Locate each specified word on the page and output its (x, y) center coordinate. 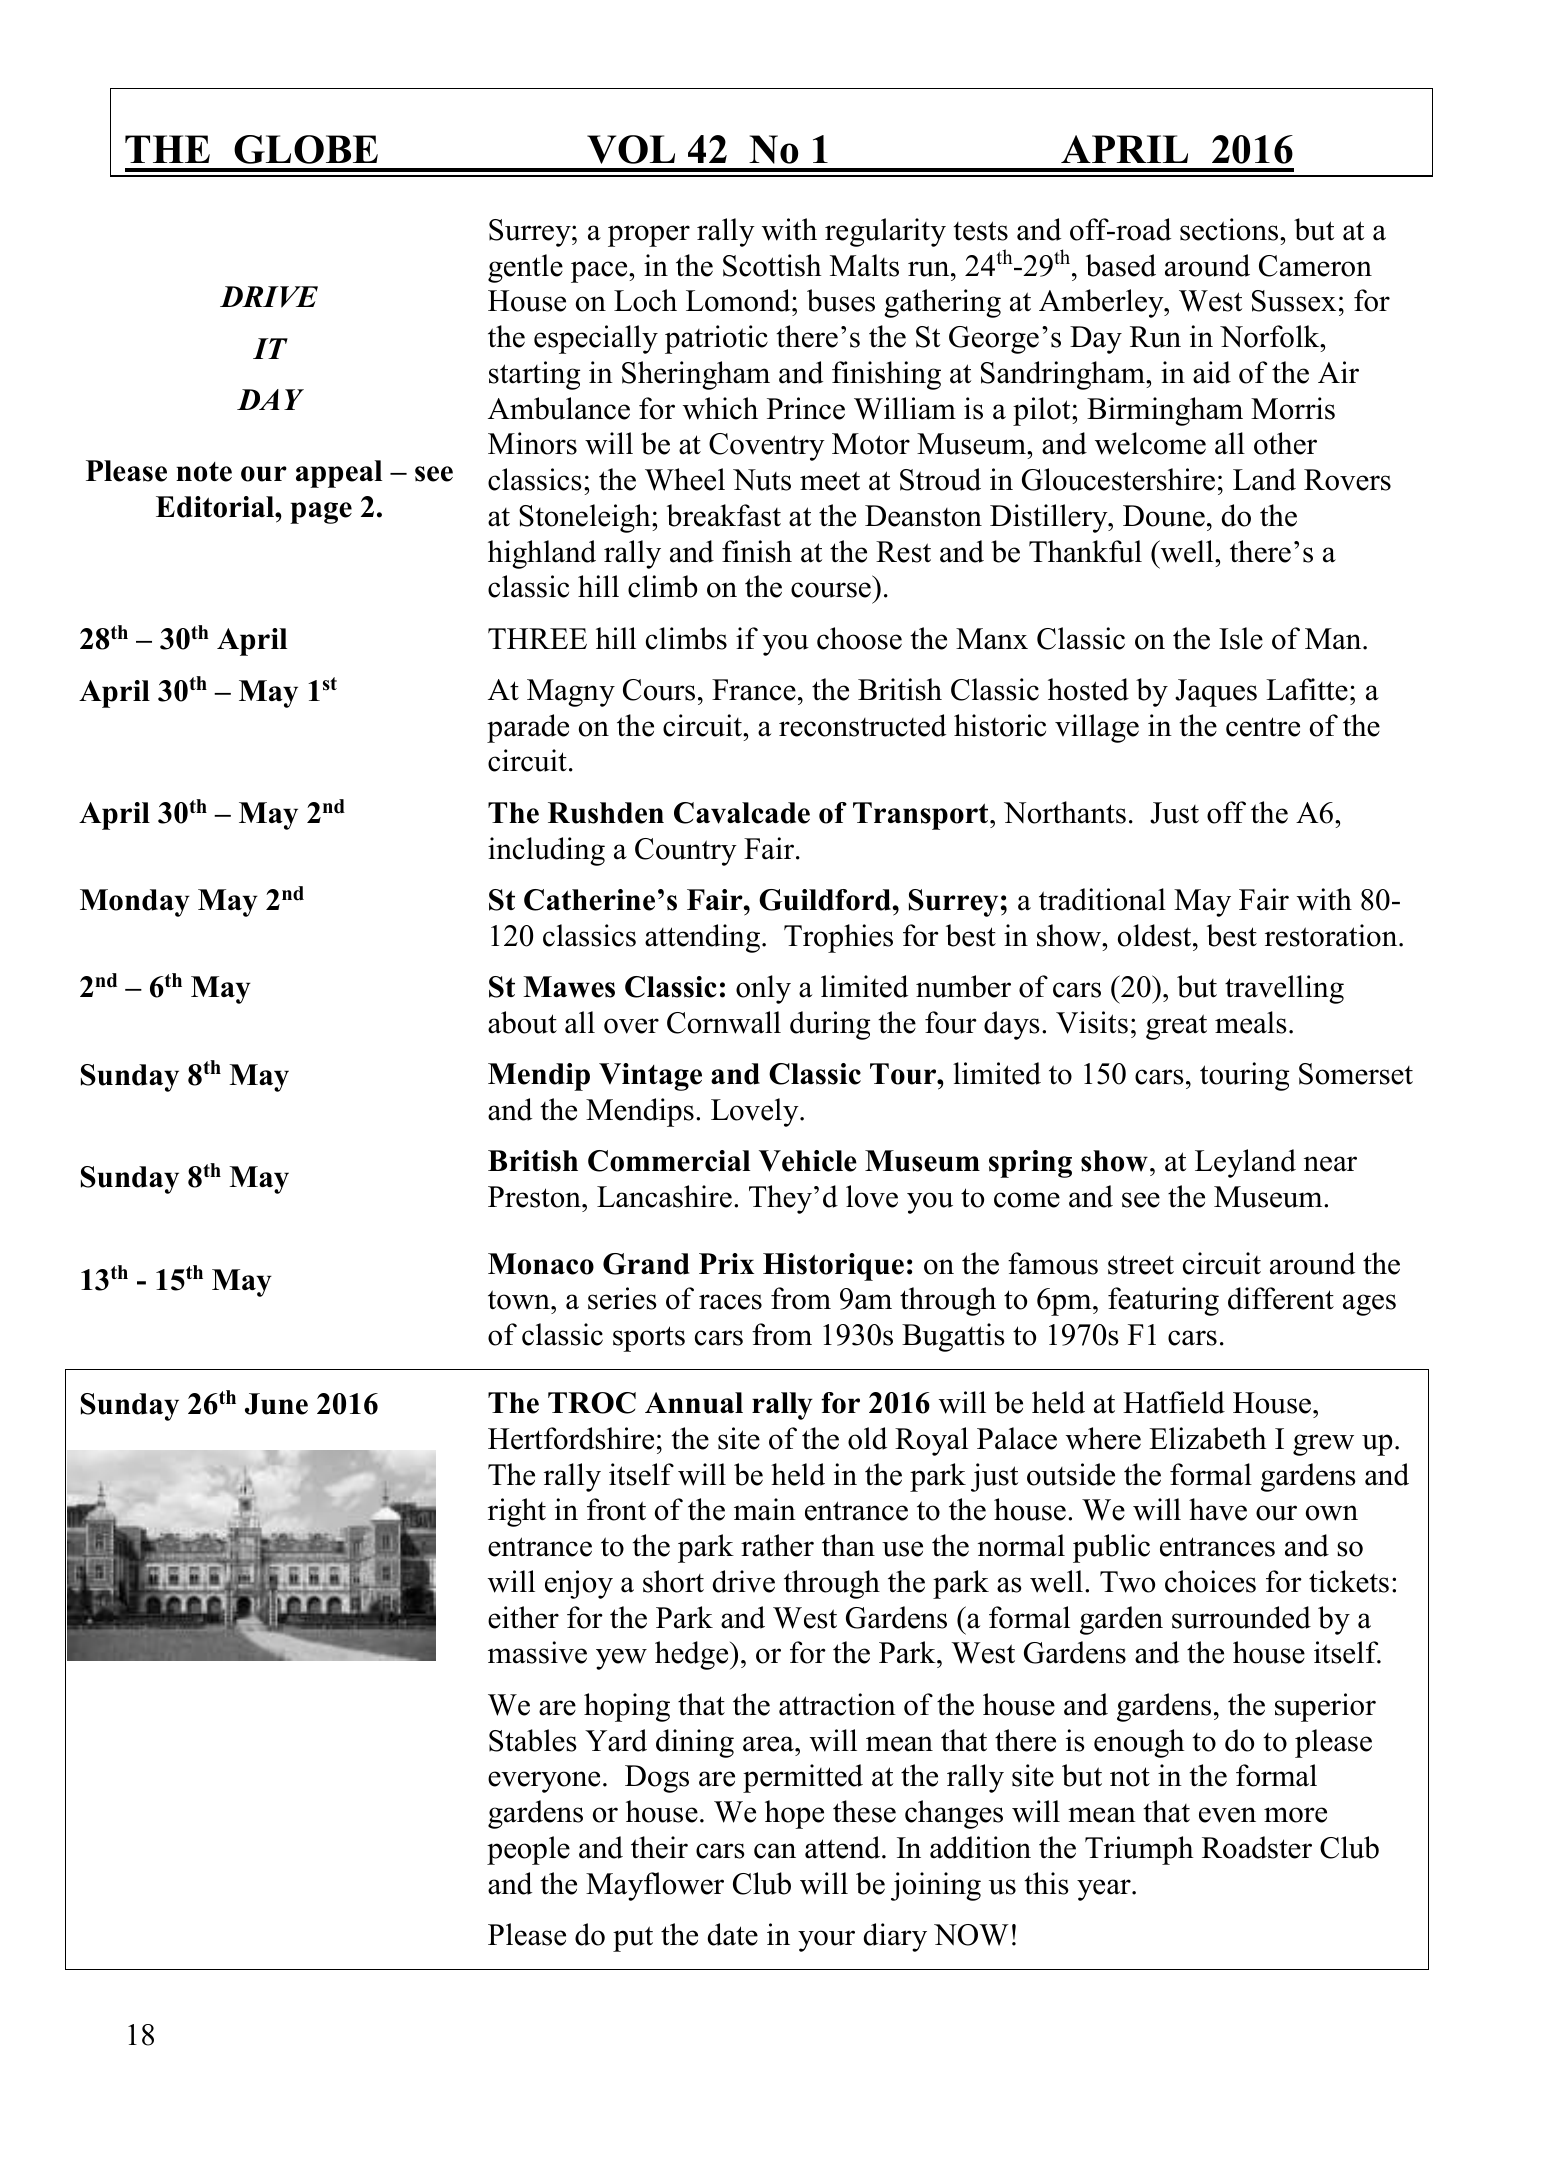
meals (1251, 1022)
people (528, 1850)
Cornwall (724, 1022)
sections (1230, 229)
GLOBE (306, 149)
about (522, 1022)
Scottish (772, 265)
